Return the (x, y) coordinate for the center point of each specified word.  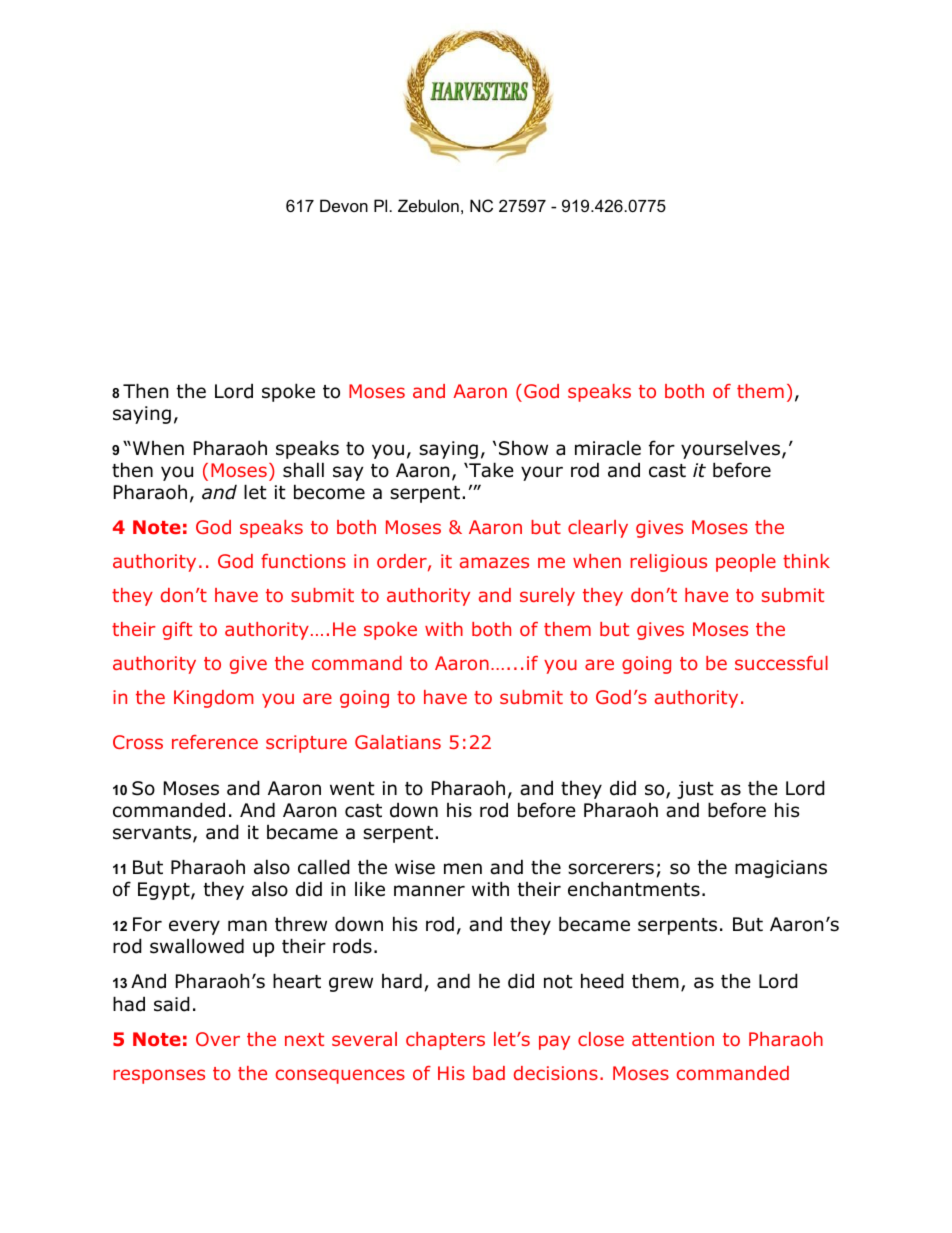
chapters (445, 1041)
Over (218, 1039)
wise (415, 867)
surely (547, 597)
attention (673, 1039)
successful (781, 663)
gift (177, 631)
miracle (608, 448)
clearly (598, 529)
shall (303, 470)
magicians (781, 869)
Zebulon (428, 205)
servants (153, 834)
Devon (344, 205)
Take (490, 470)
